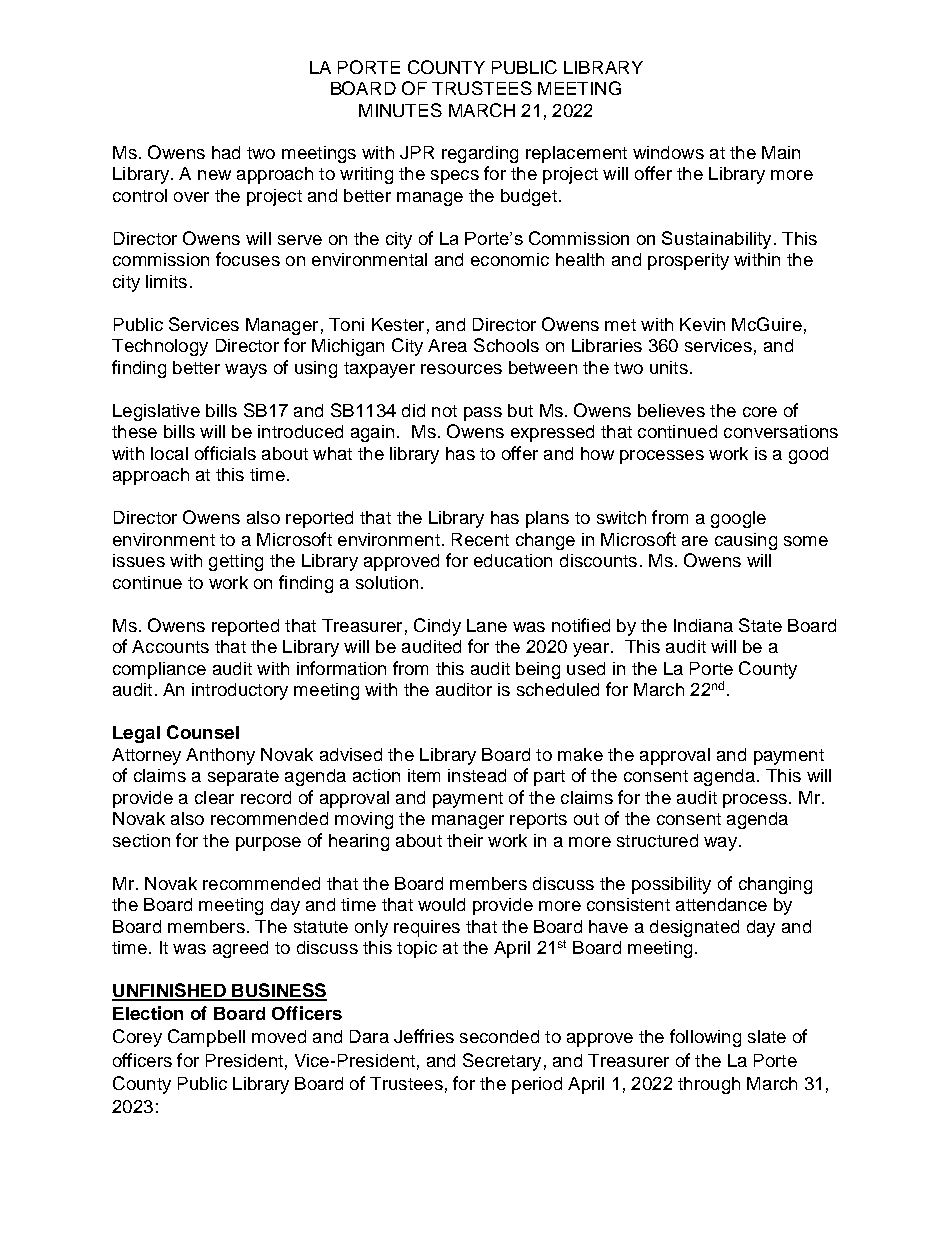 The image size is (952, 1233). What do you see at coordinates (214, 797) in the image?
I see `clear` at bounding box center [214, 797].
